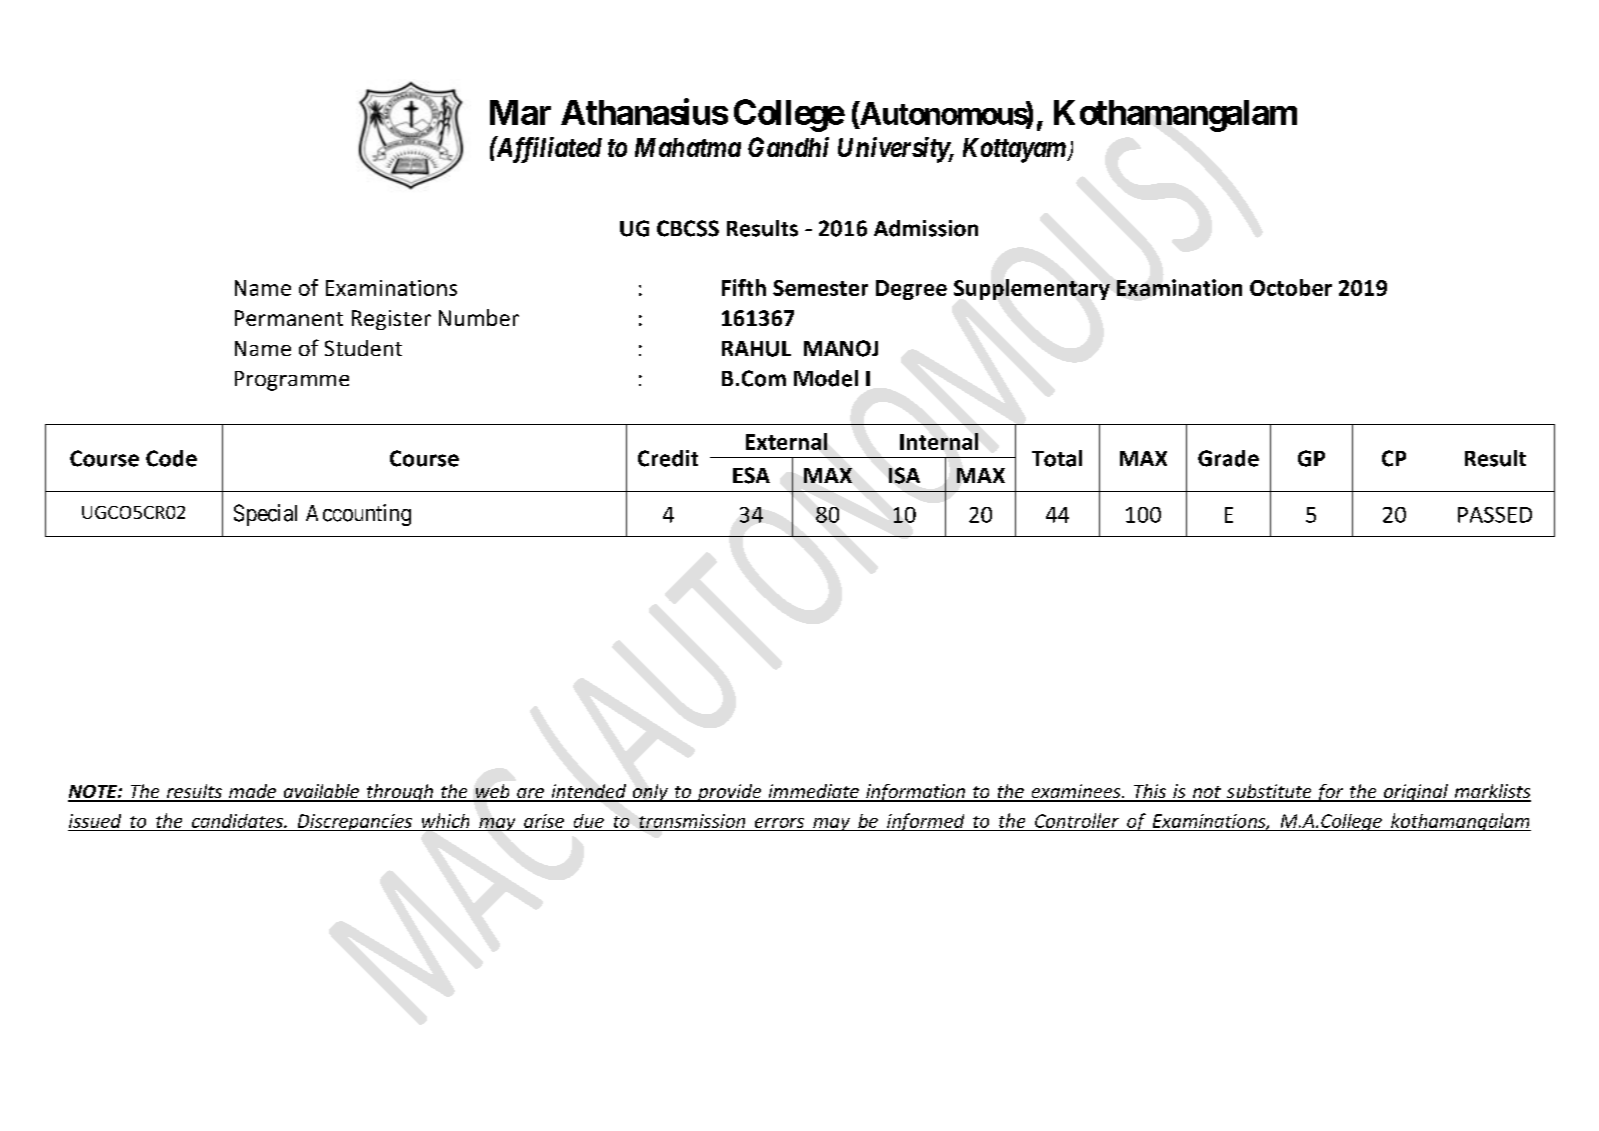 The height and width of the screenshot is (1131, 1599). What do you see at coordinates (688, 147) in the screenshot?
I see `Mahatma` at bounding box center [688, 147].
